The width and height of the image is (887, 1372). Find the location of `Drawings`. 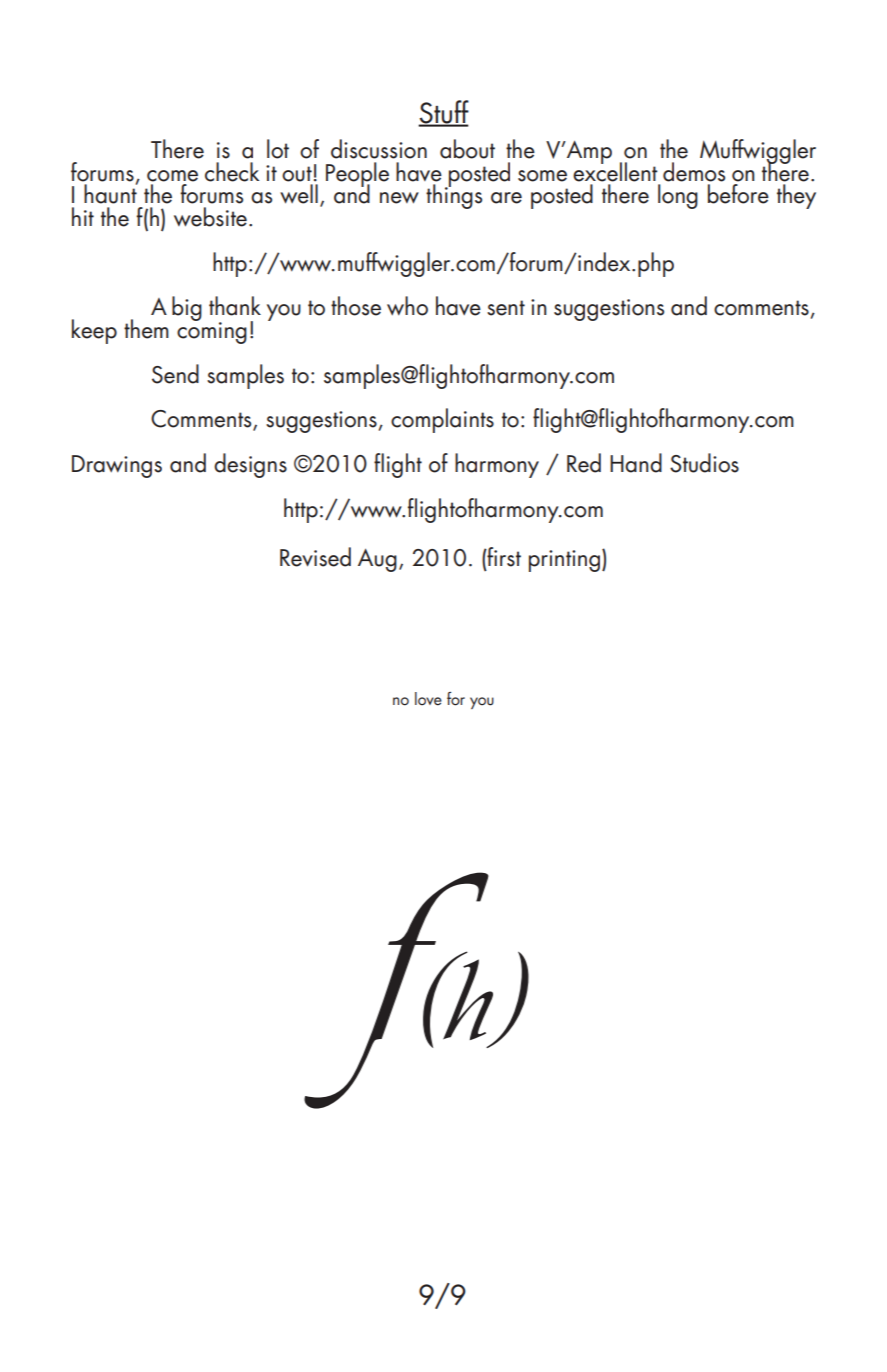

Drawings is located at coordinates (117, 466).
